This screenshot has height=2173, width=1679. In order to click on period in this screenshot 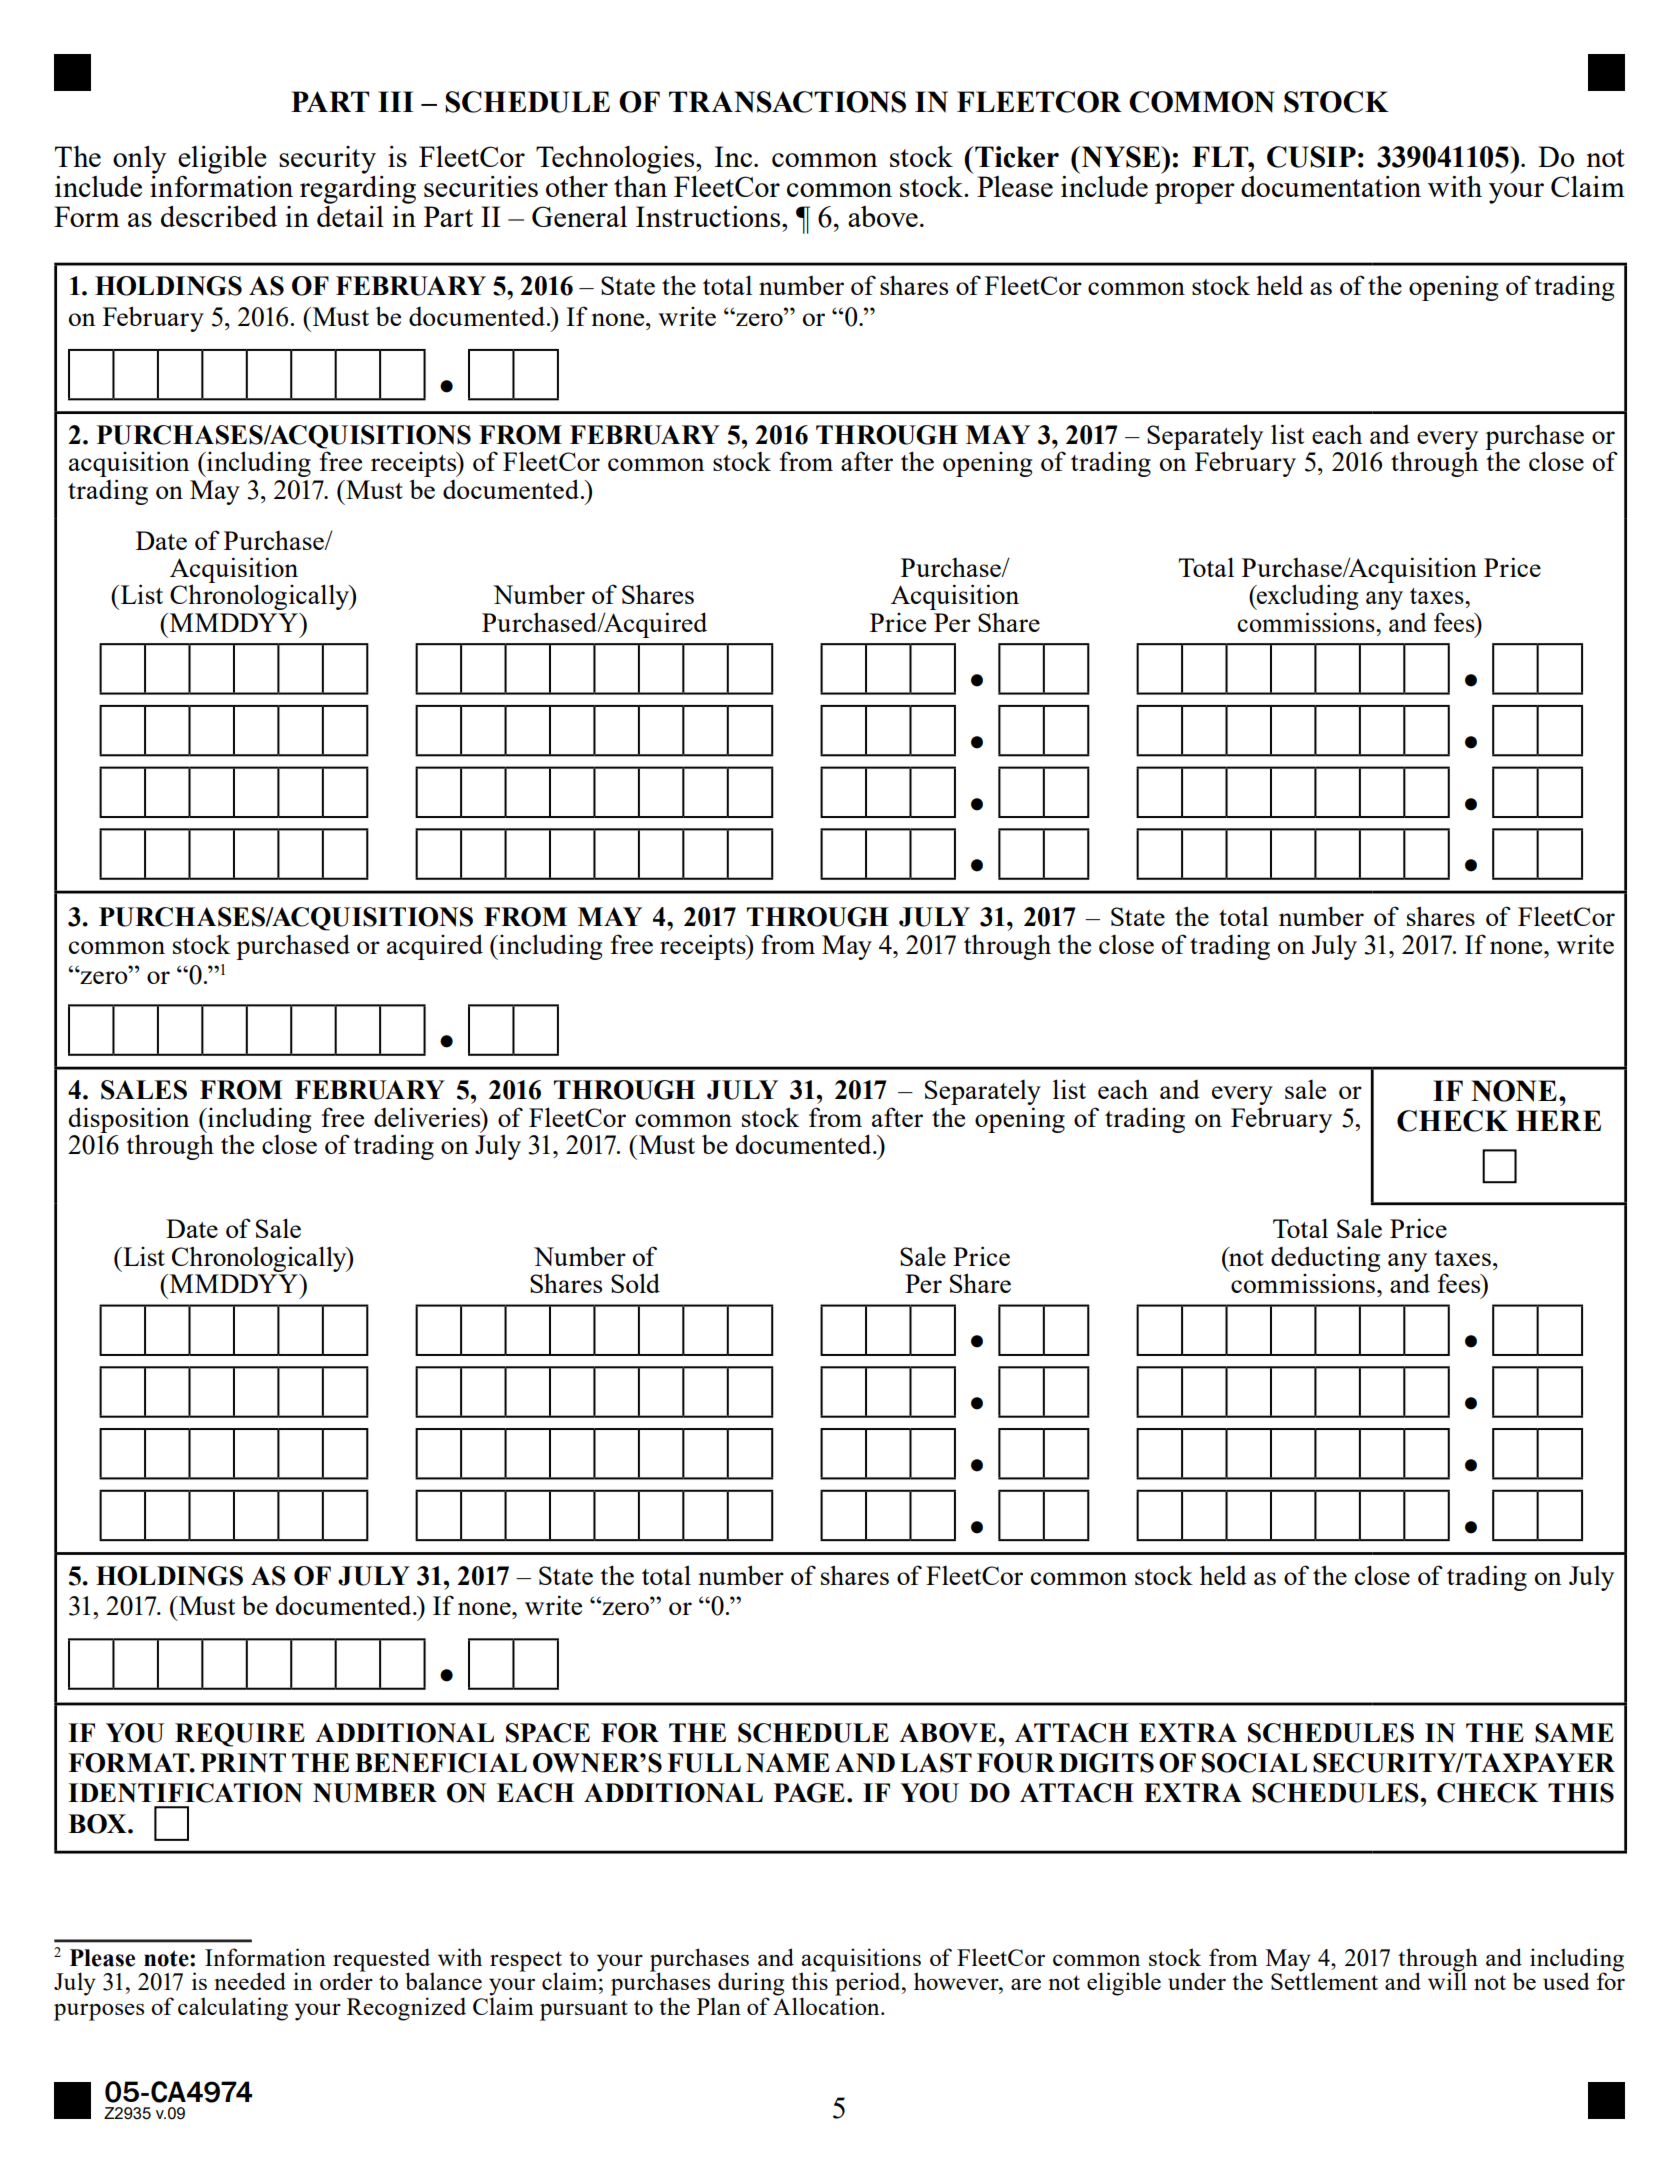, I will do `click(868, 1984)`.
